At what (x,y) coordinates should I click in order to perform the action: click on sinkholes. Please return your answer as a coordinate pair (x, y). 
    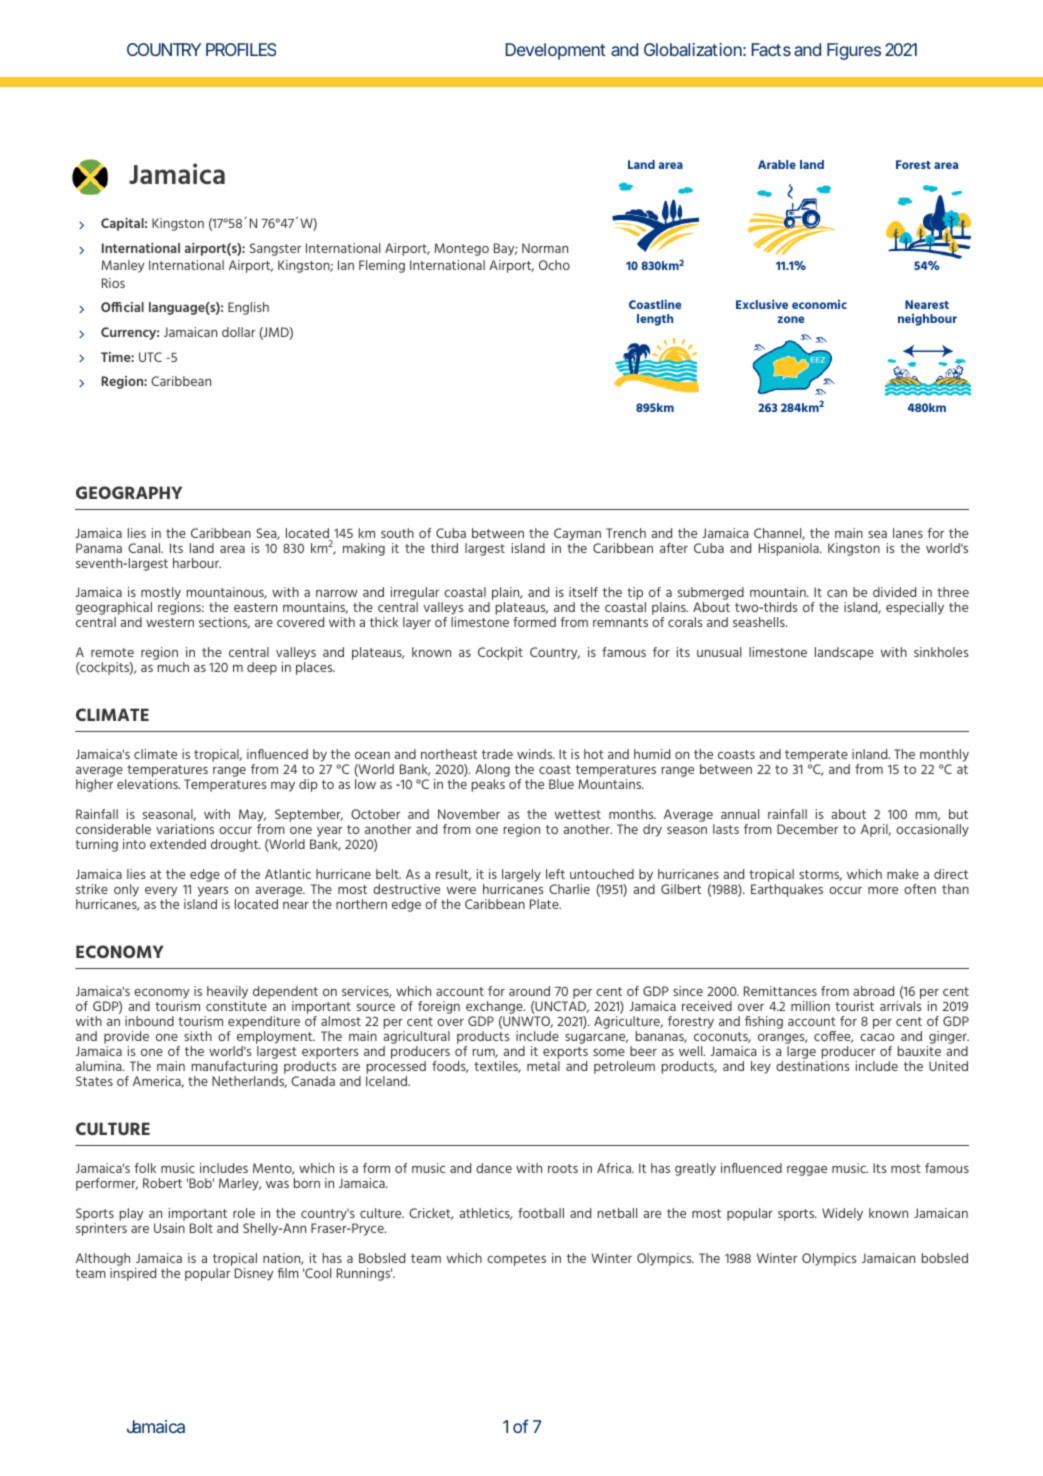
    Looking at the image, I should click on (941, 652).
